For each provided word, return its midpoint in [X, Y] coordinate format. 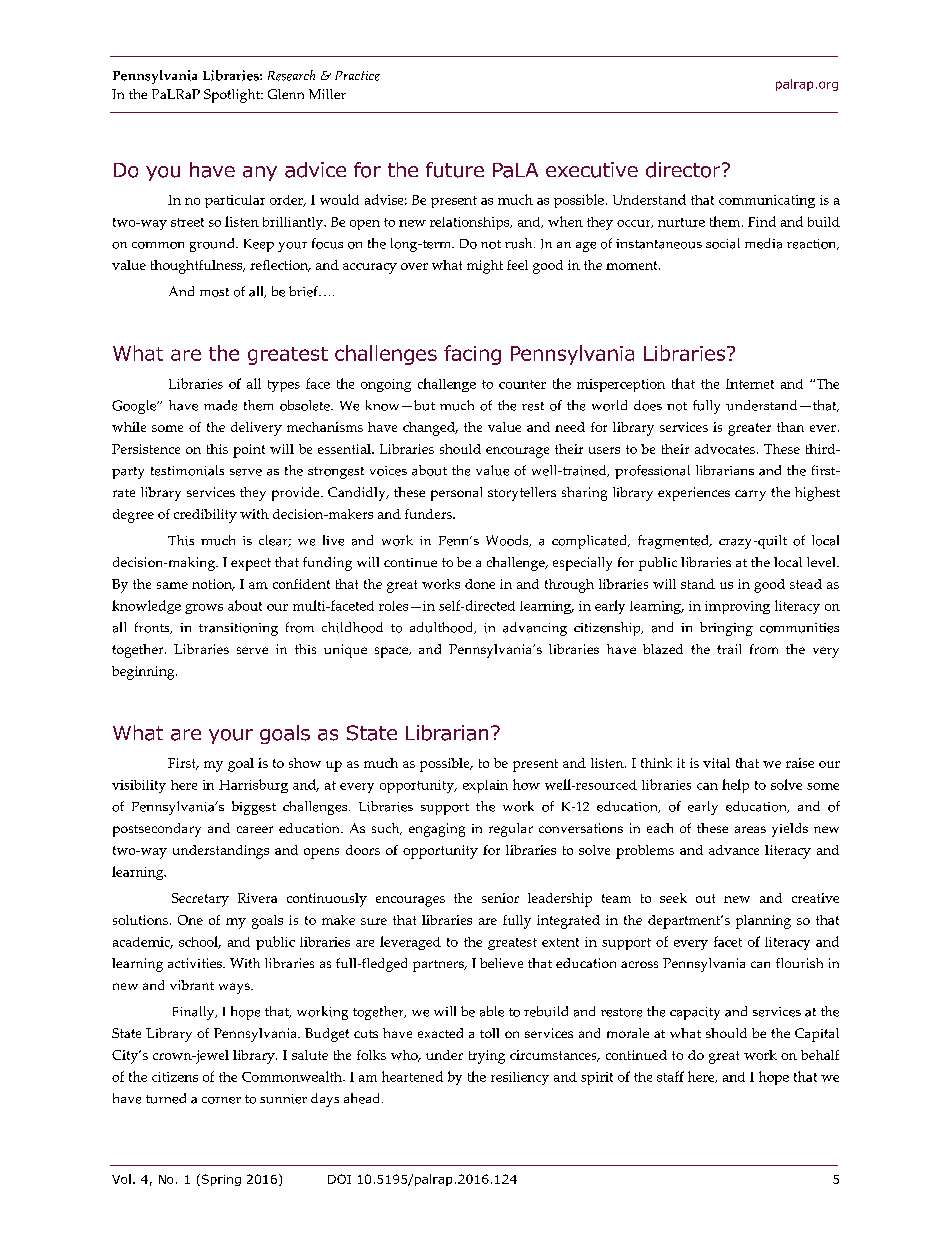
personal [456, 494]
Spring [220, 1180]
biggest [254, 808]
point [249, 451]
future [455, 170]
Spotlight [233, 96]
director [684, 170]
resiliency [520, 1078]
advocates [726, 449]
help [735, 786]
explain [485, 786]
